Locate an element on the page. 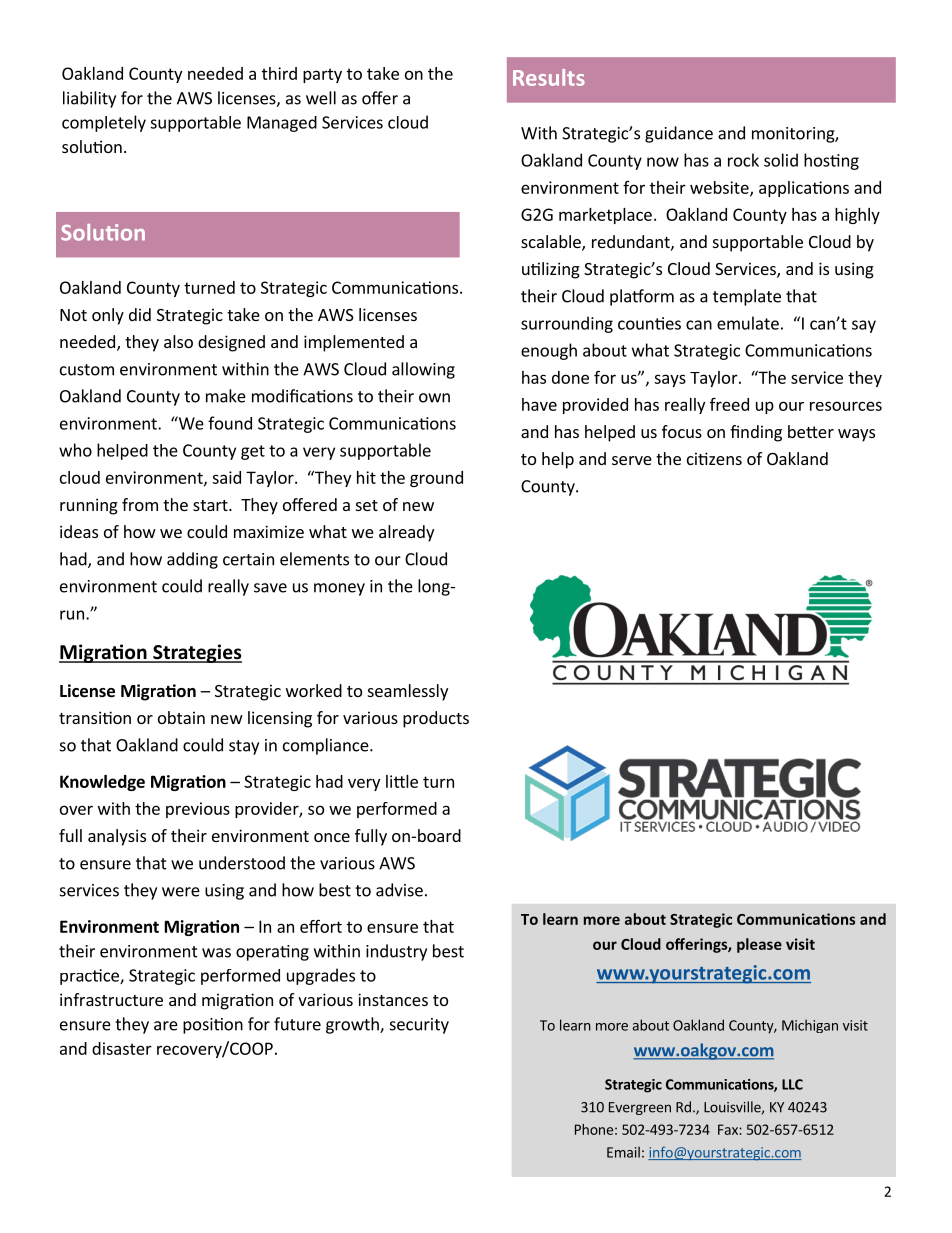 The width and height of the document is (952, 1233). disaster is located at coordinates (122, 1048).
